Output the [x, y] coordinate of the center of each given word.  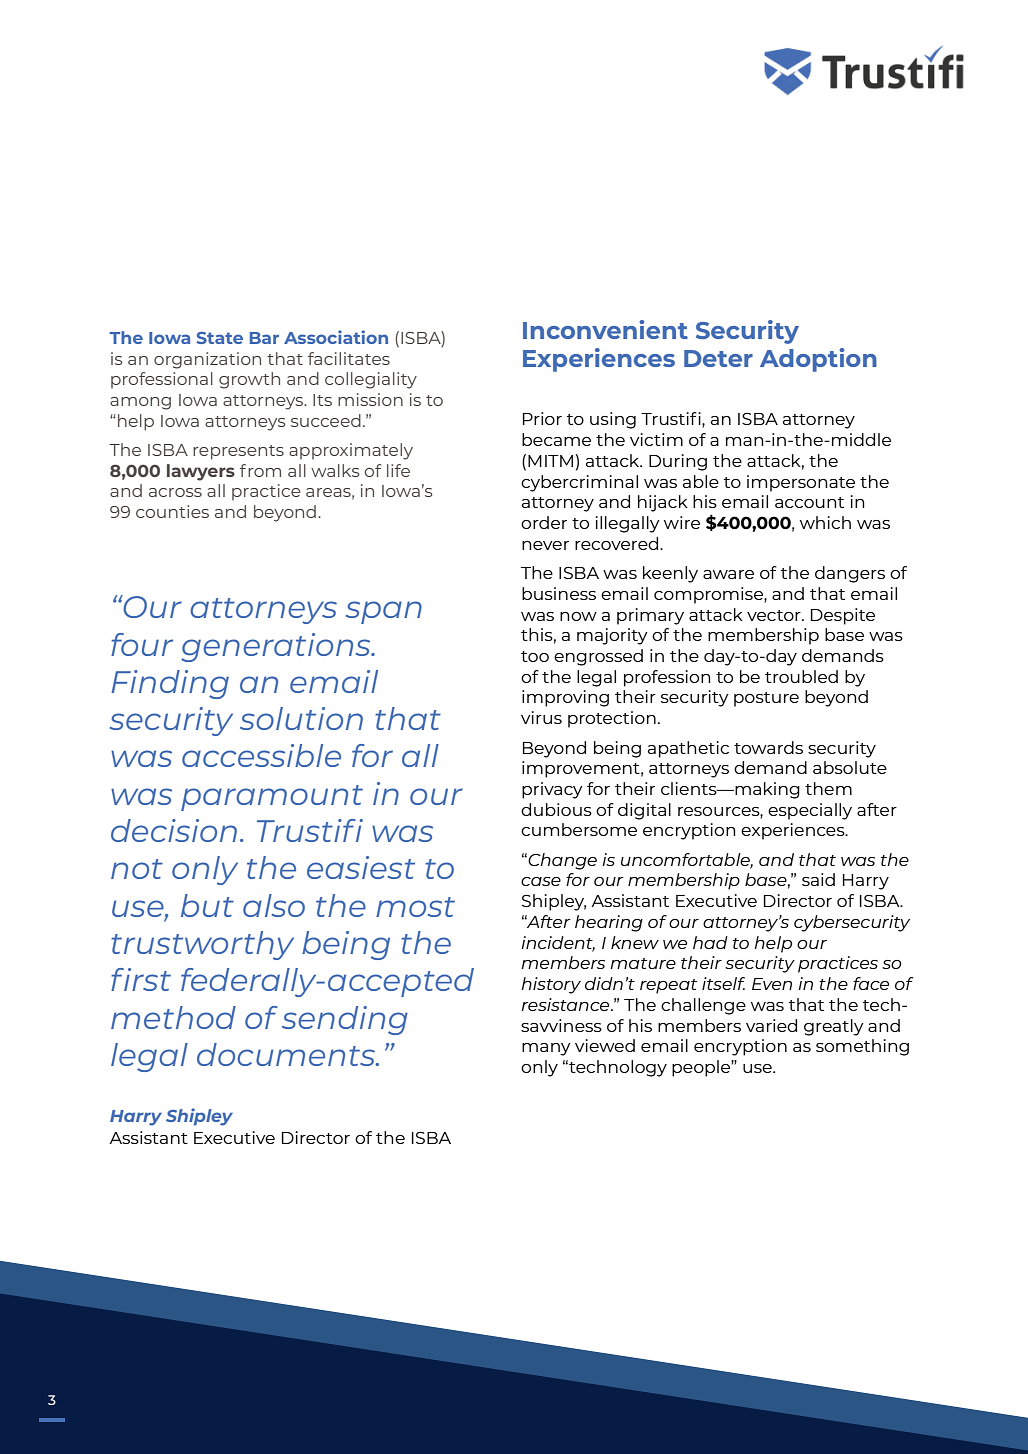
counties [172, 511]
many [546, 1049]
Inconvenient [605, 329]
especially [810, 811]
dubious [556, 809]
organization [207, 360]
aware [728, 574]
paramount [272, 798]
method [173, 1017]
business [559, 593]
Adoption [818, 360]
